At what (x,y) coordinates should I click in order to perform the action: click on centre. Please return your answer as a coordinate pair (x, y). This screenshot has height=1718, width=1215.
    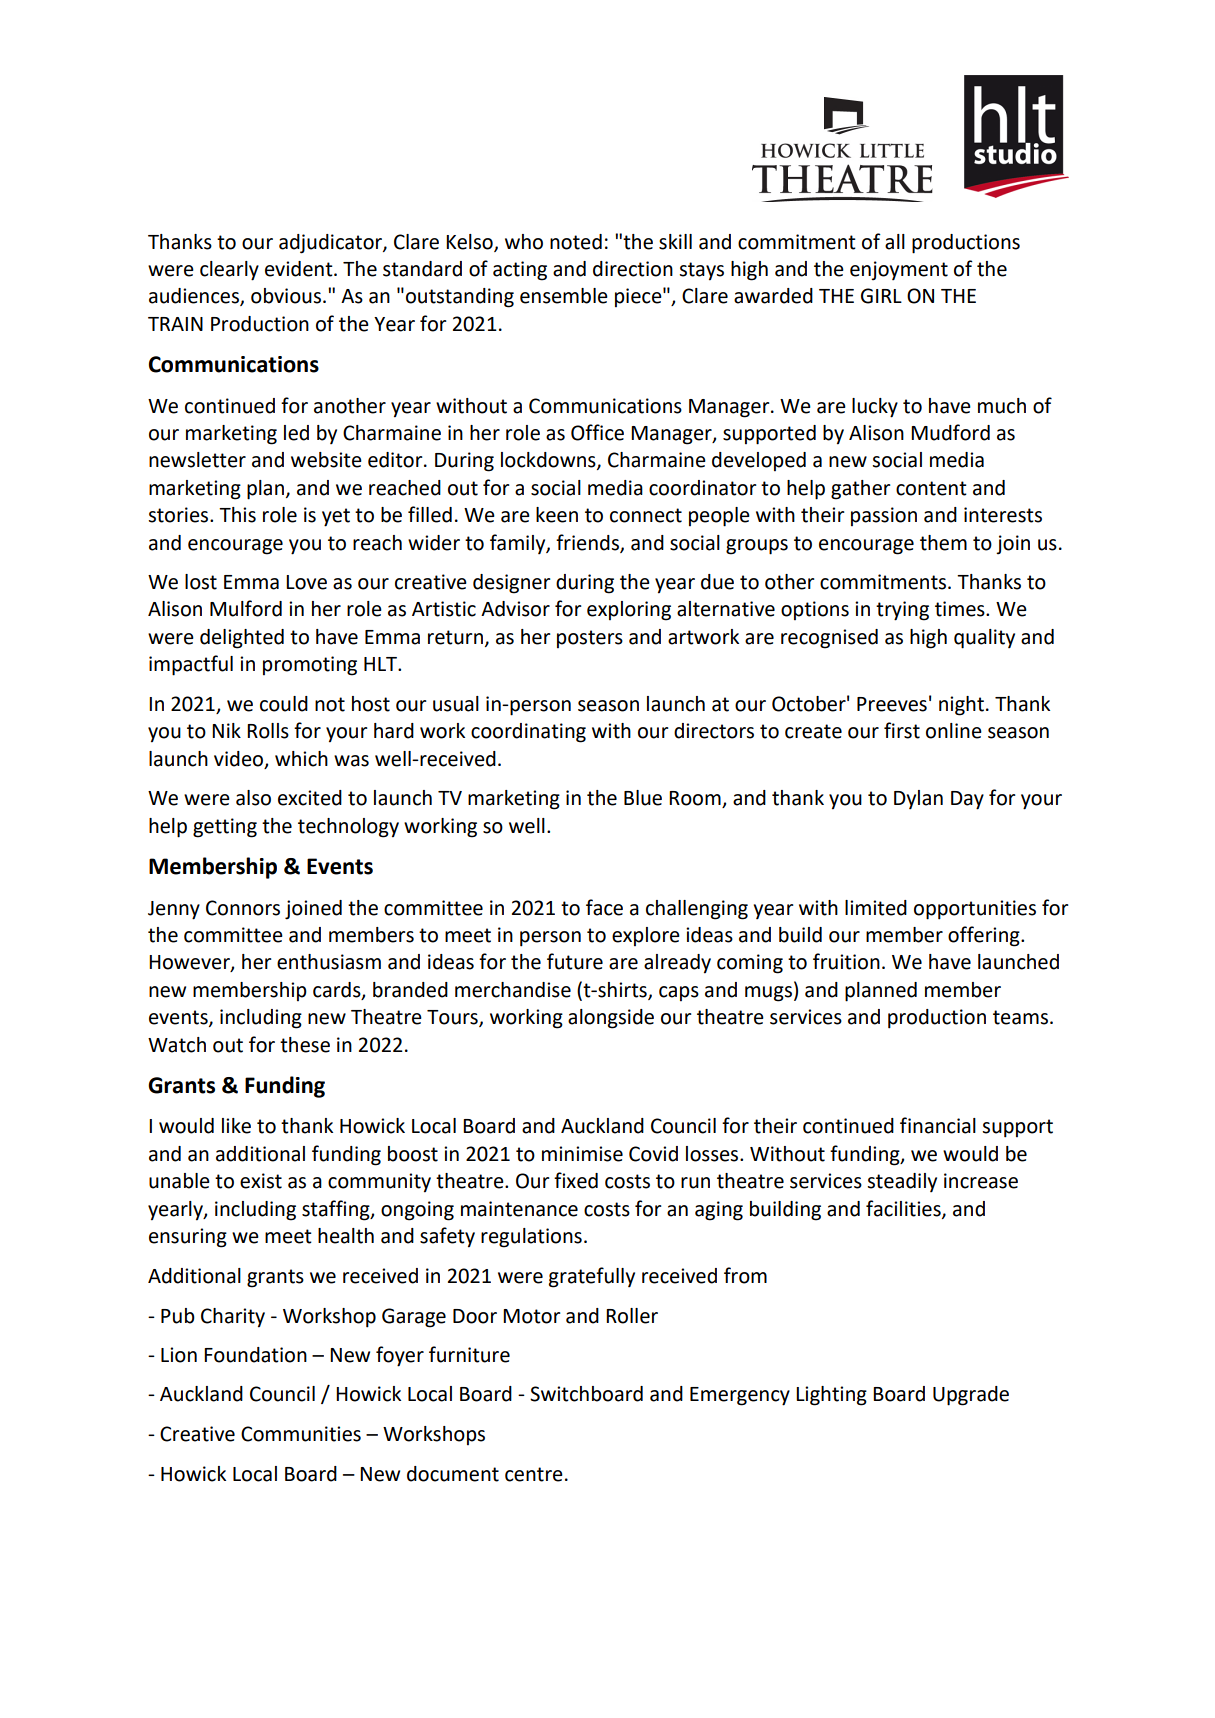
    Looking at the image, I should click on (534, 1474).
